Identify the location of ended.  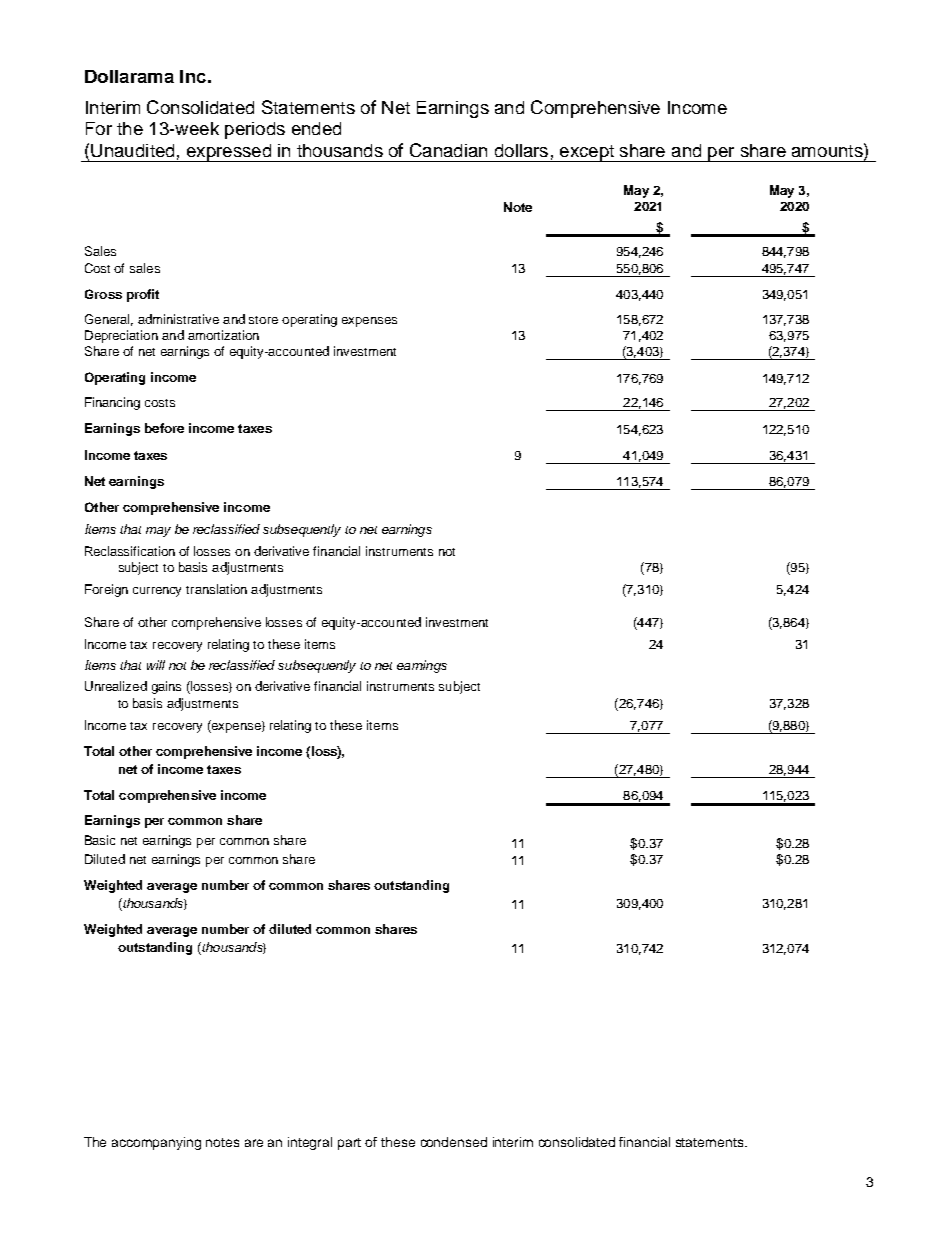
(316, 128).
